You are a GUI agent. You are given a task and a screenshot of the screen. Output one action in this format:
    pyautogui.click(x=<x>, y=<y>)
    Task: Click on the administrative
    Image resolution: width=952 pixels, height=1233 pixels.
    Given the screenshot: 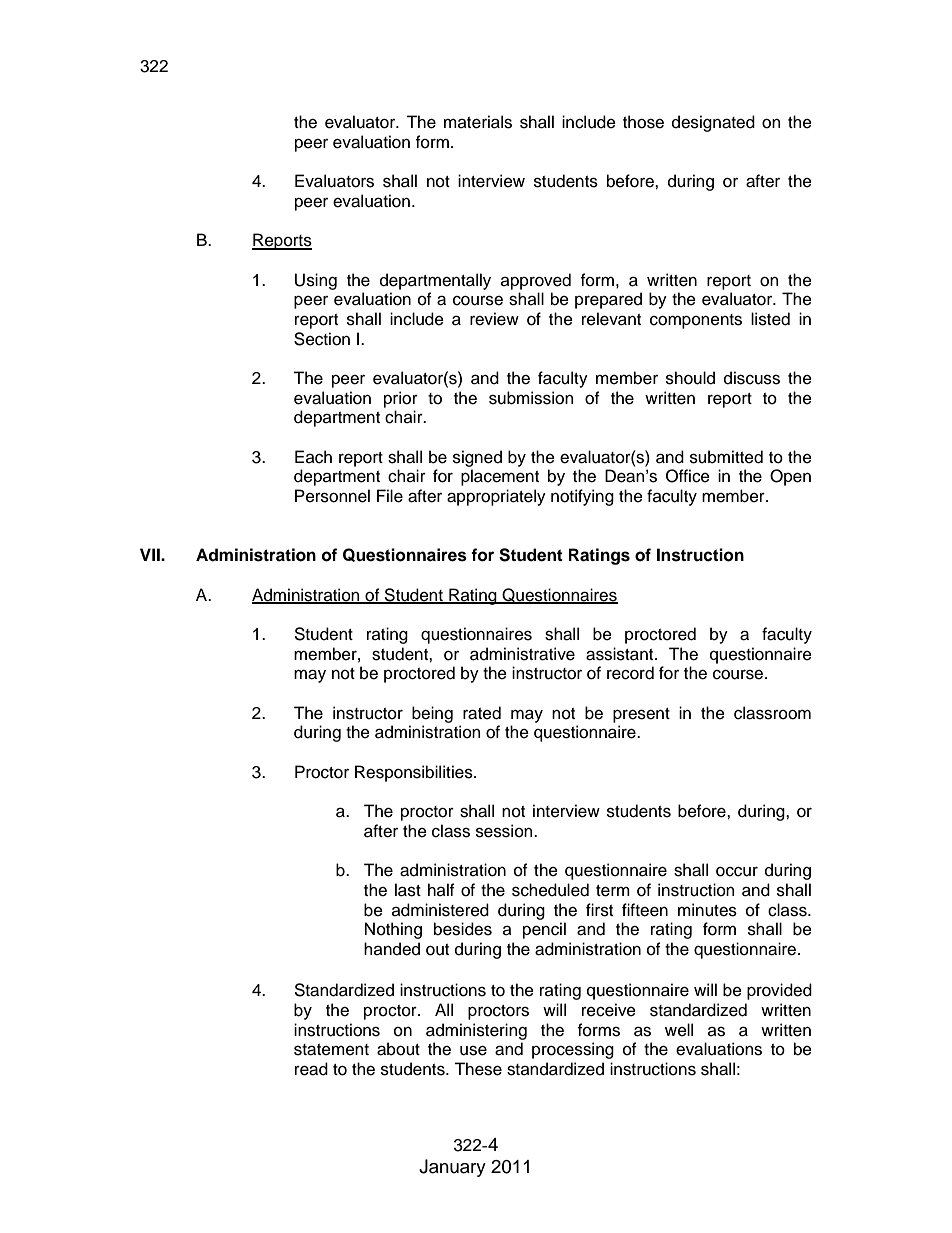 What is the action you would take?
    pyautogui.click(x=522, y=654)
